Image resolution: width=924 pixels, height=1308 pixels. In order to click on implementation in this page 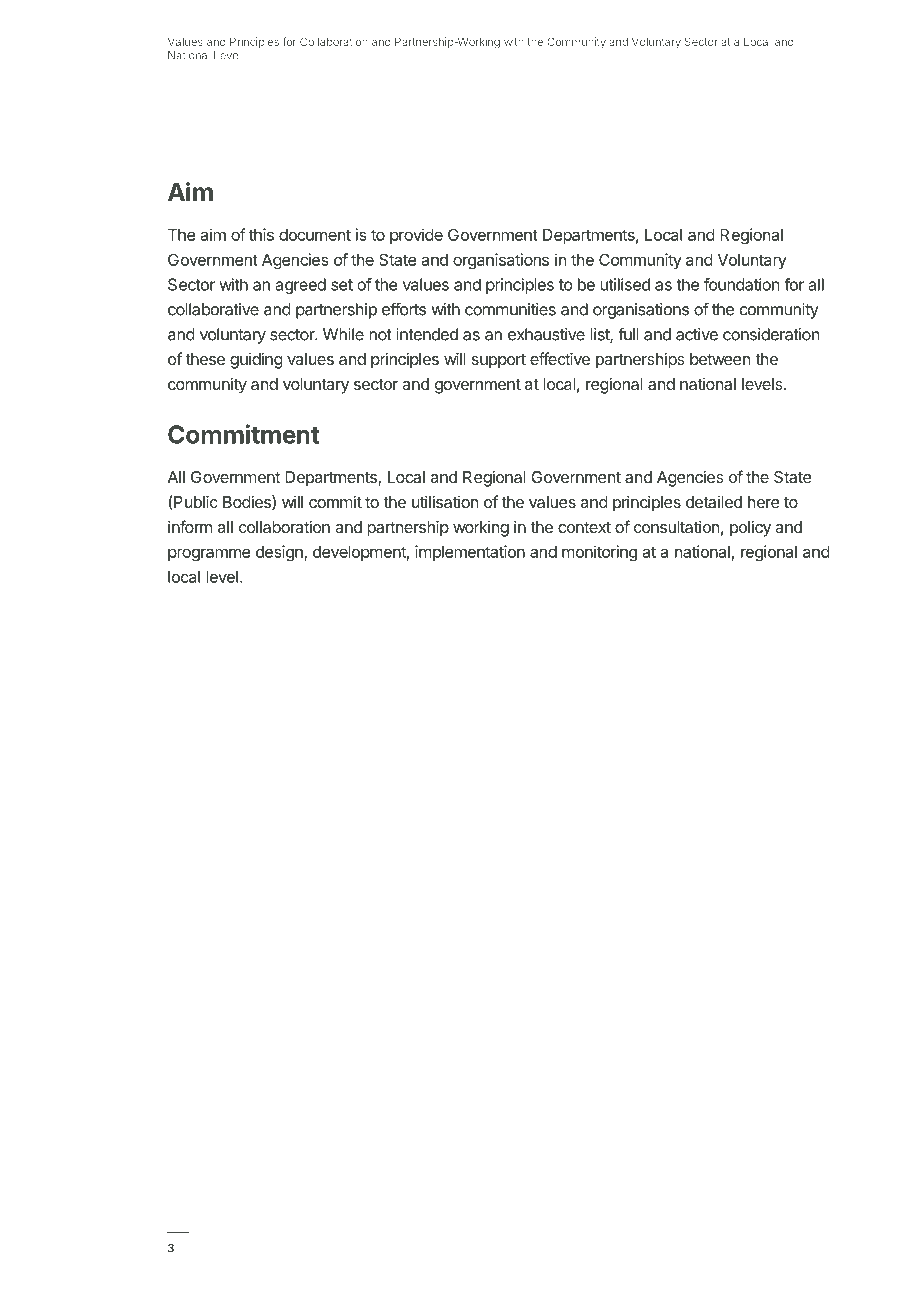, I will do `click(470, 553)`.
